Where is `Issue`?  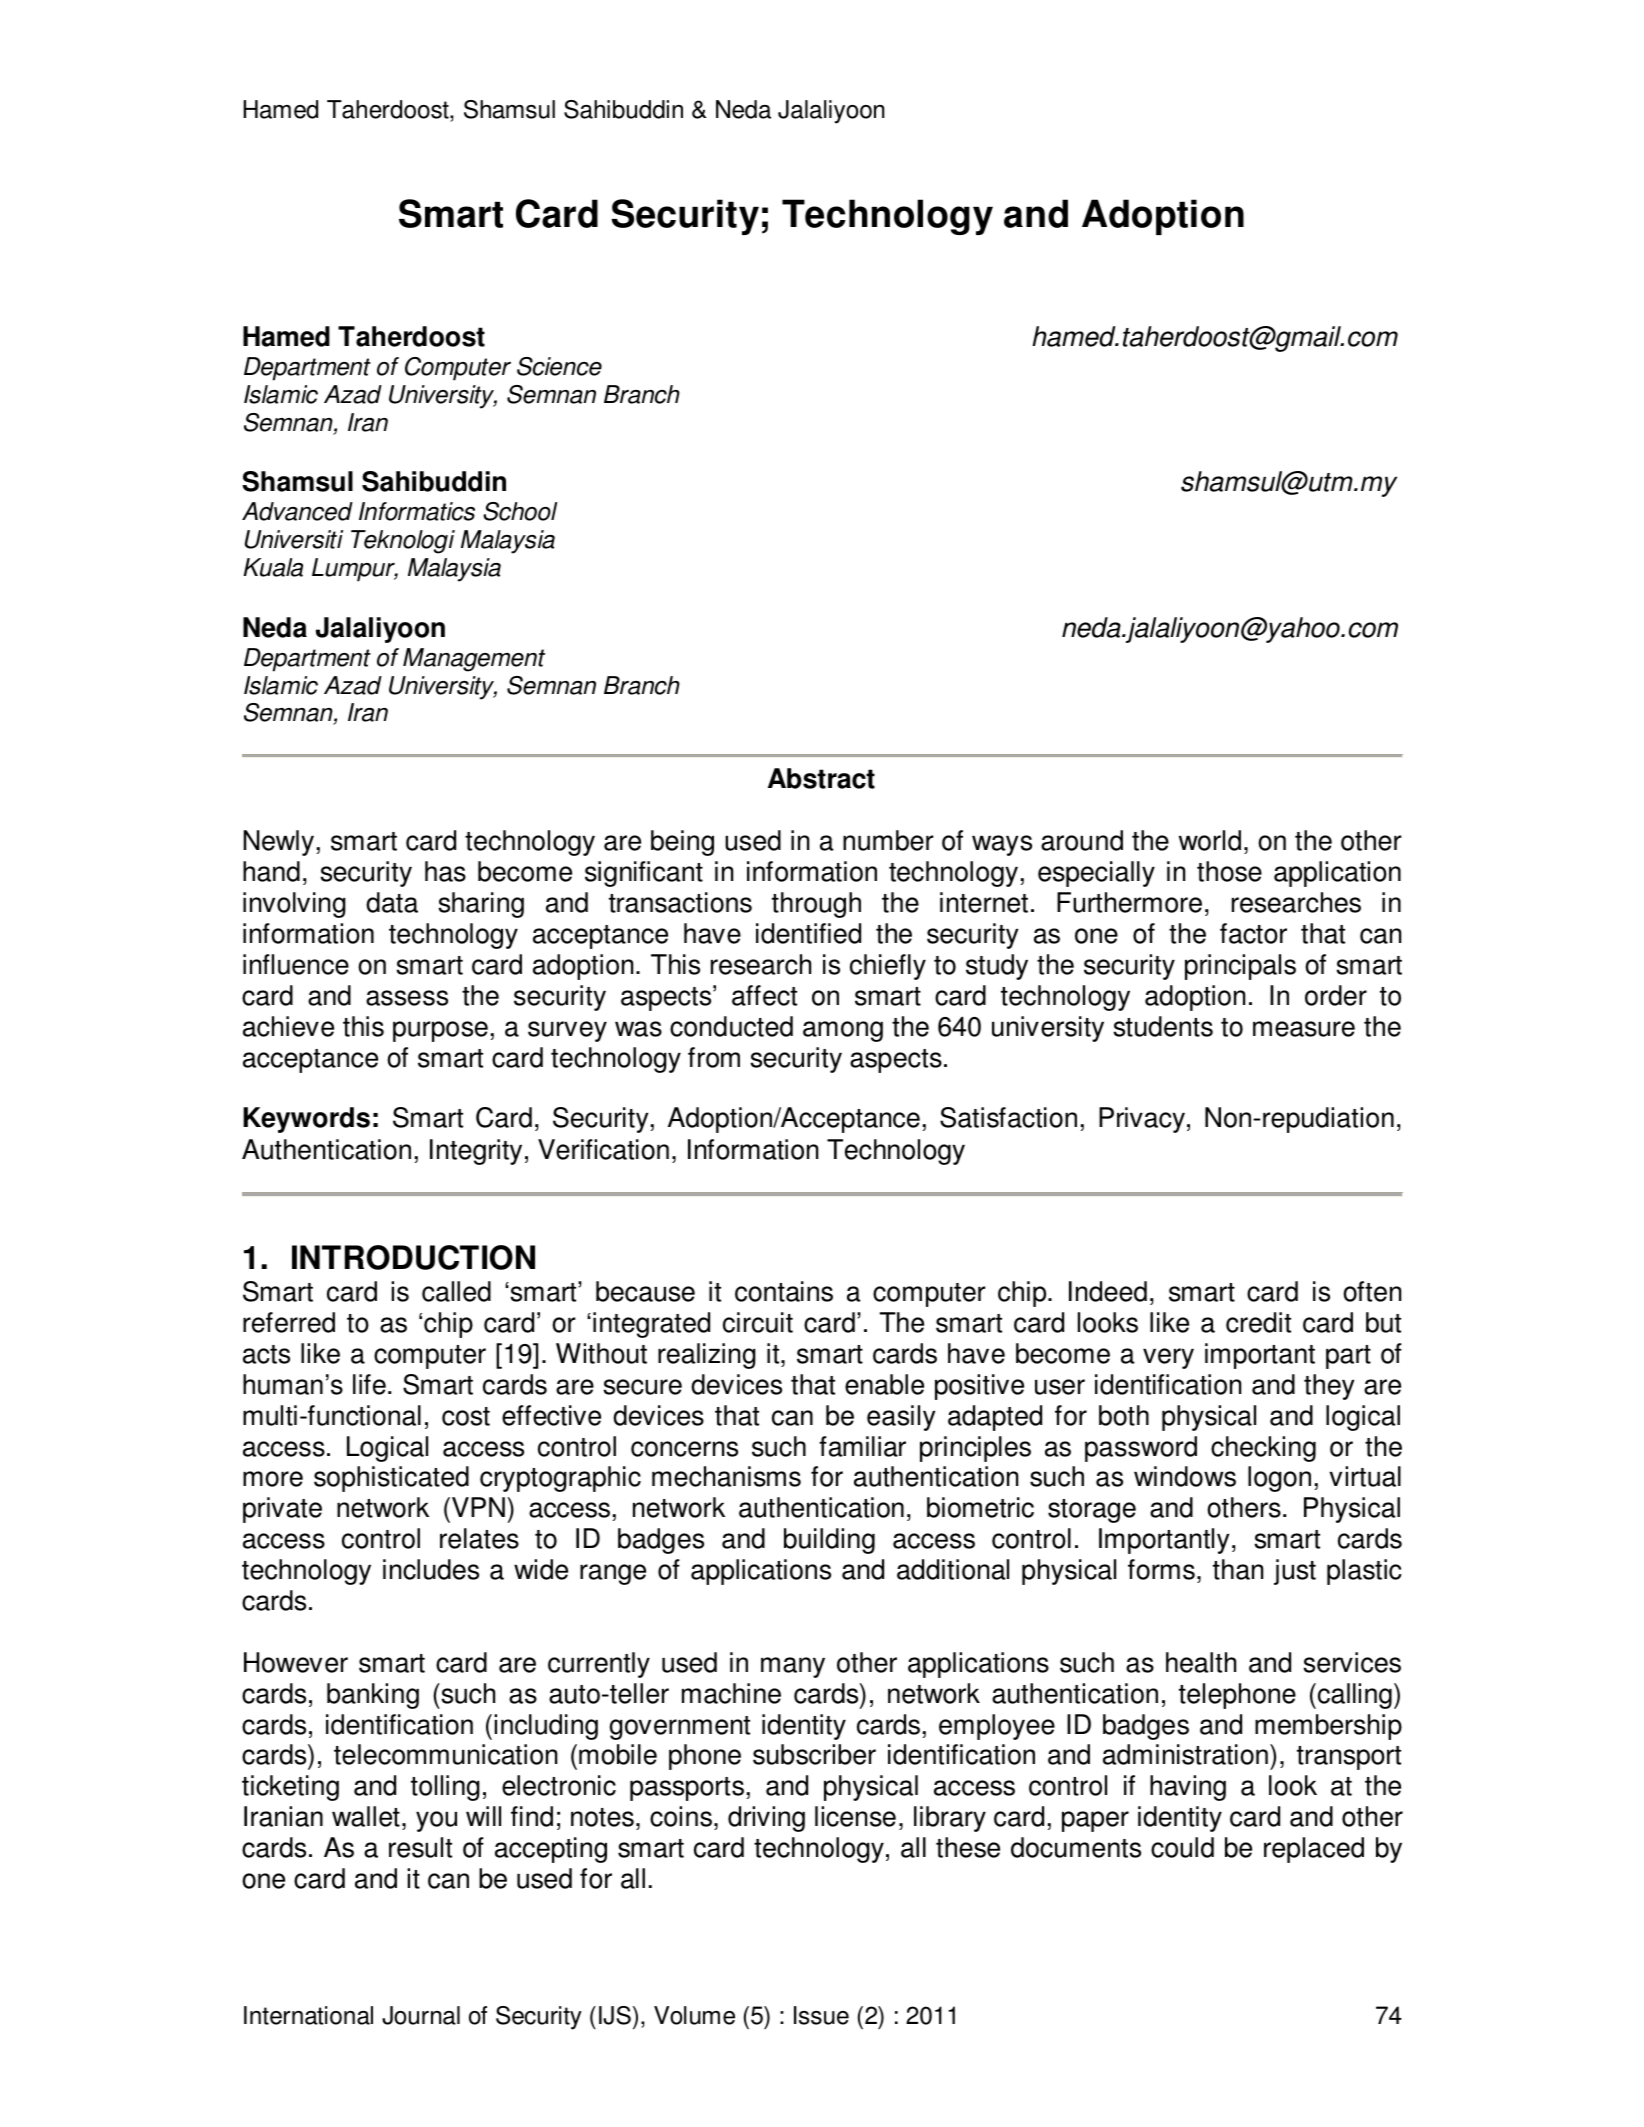 Issue is located at coordinates (821, 2015).
